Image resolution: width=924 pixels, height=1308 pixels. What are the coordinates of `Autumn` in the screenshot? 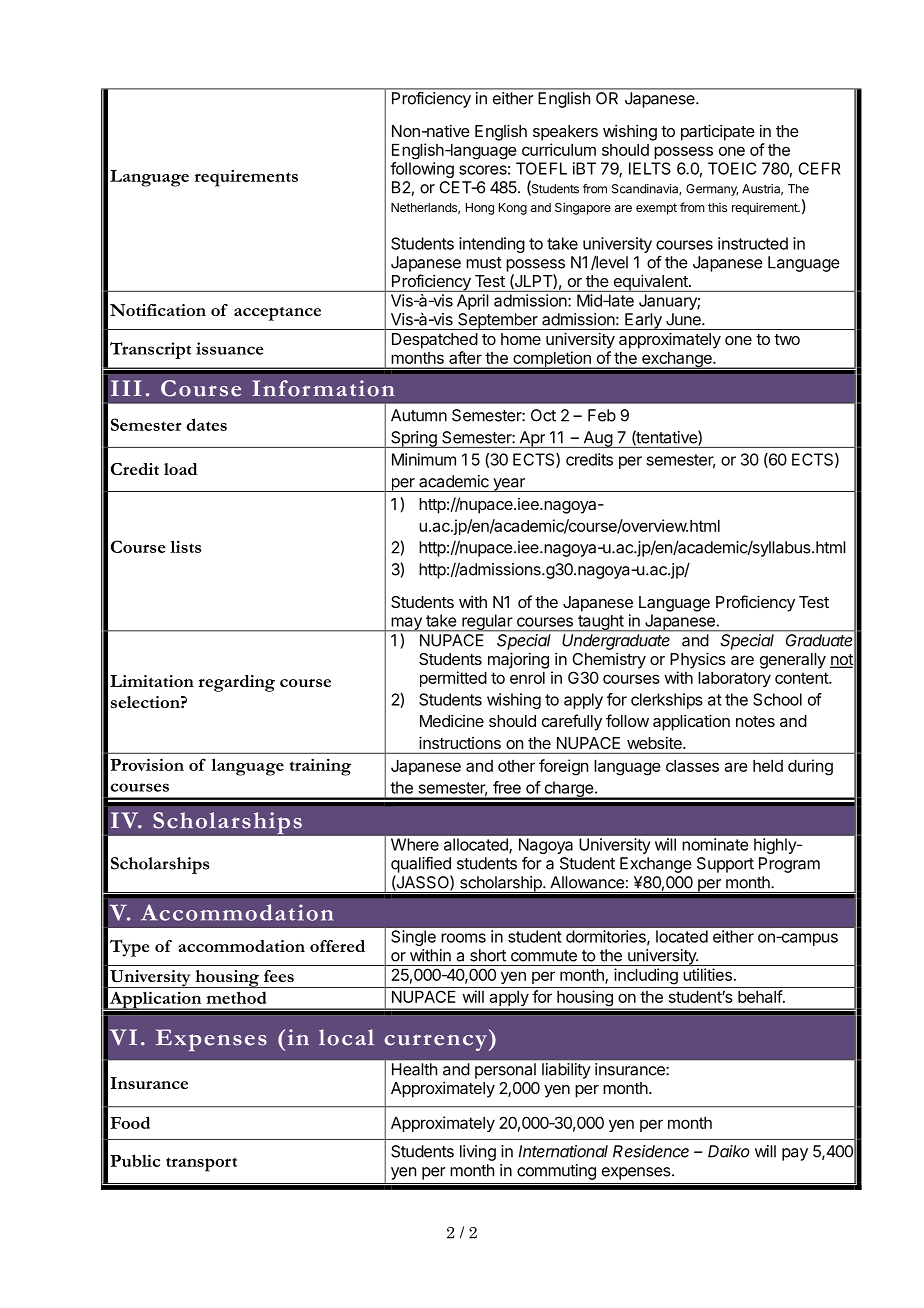 It's located at (419, 415).
